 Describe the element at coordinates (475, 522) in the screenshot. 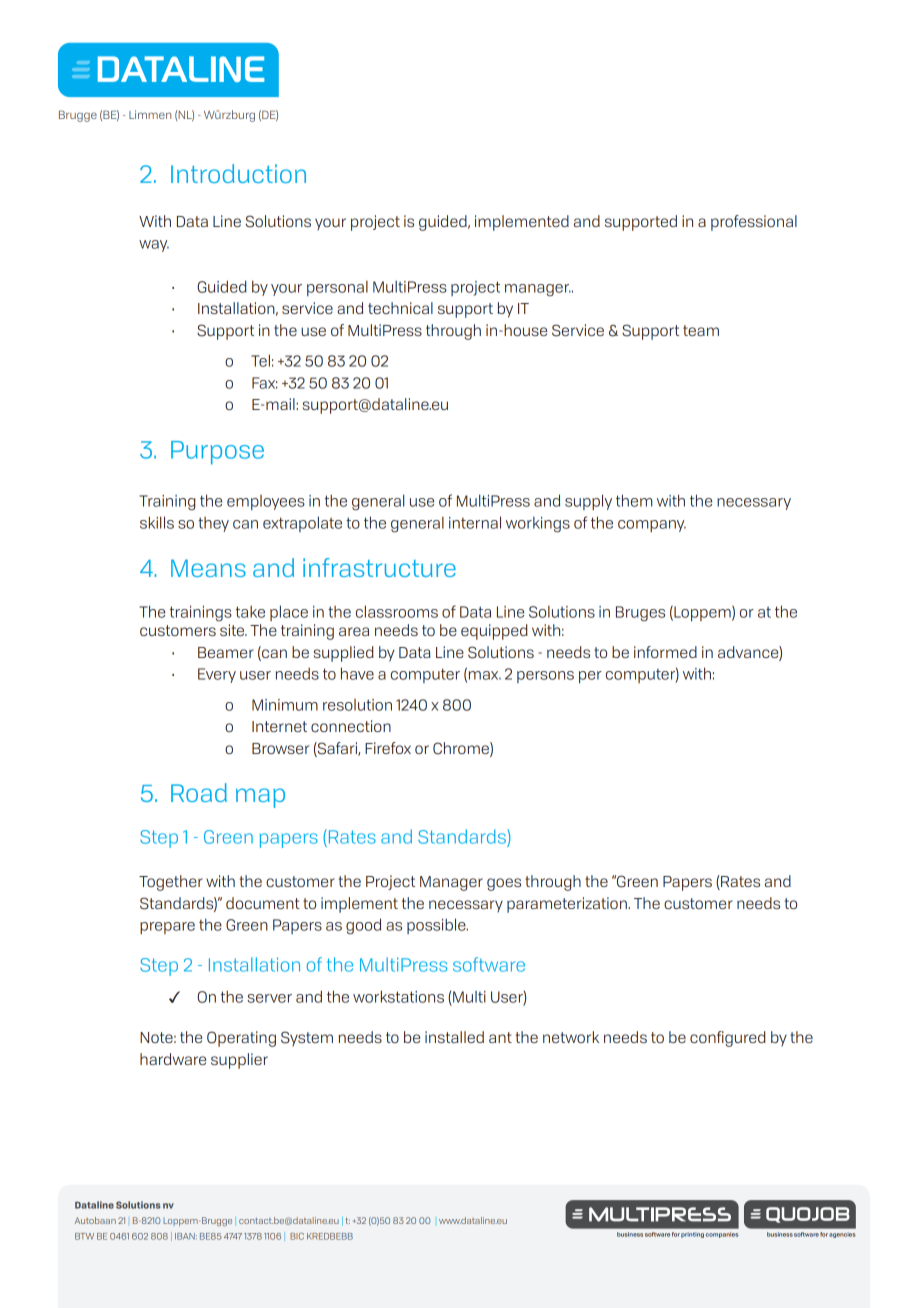

I see `internal` at that location.
